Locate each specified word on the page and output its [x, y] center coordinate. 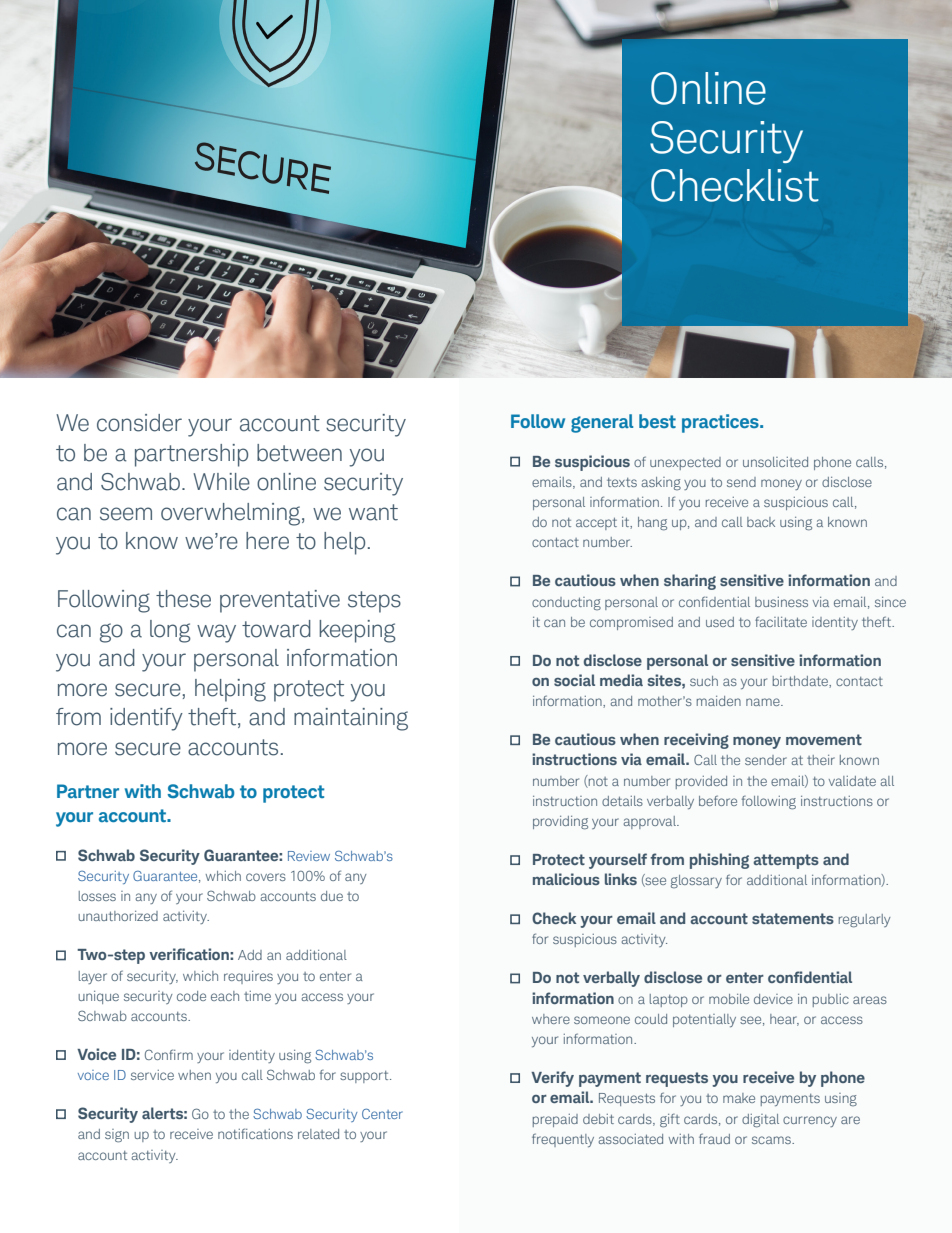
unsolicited [775, 462]
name [764, 702]
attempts [786, 861]
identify [146, 719]
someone [602, 1020]
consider [139, 423]
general [602, 423]
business [781, 602]
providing [560, 823]
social [574, 680]
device [773, 999]
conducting [566, 603]
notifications [255, 1133]
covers [266, 877]
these [183, 599]
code [191, 996]
